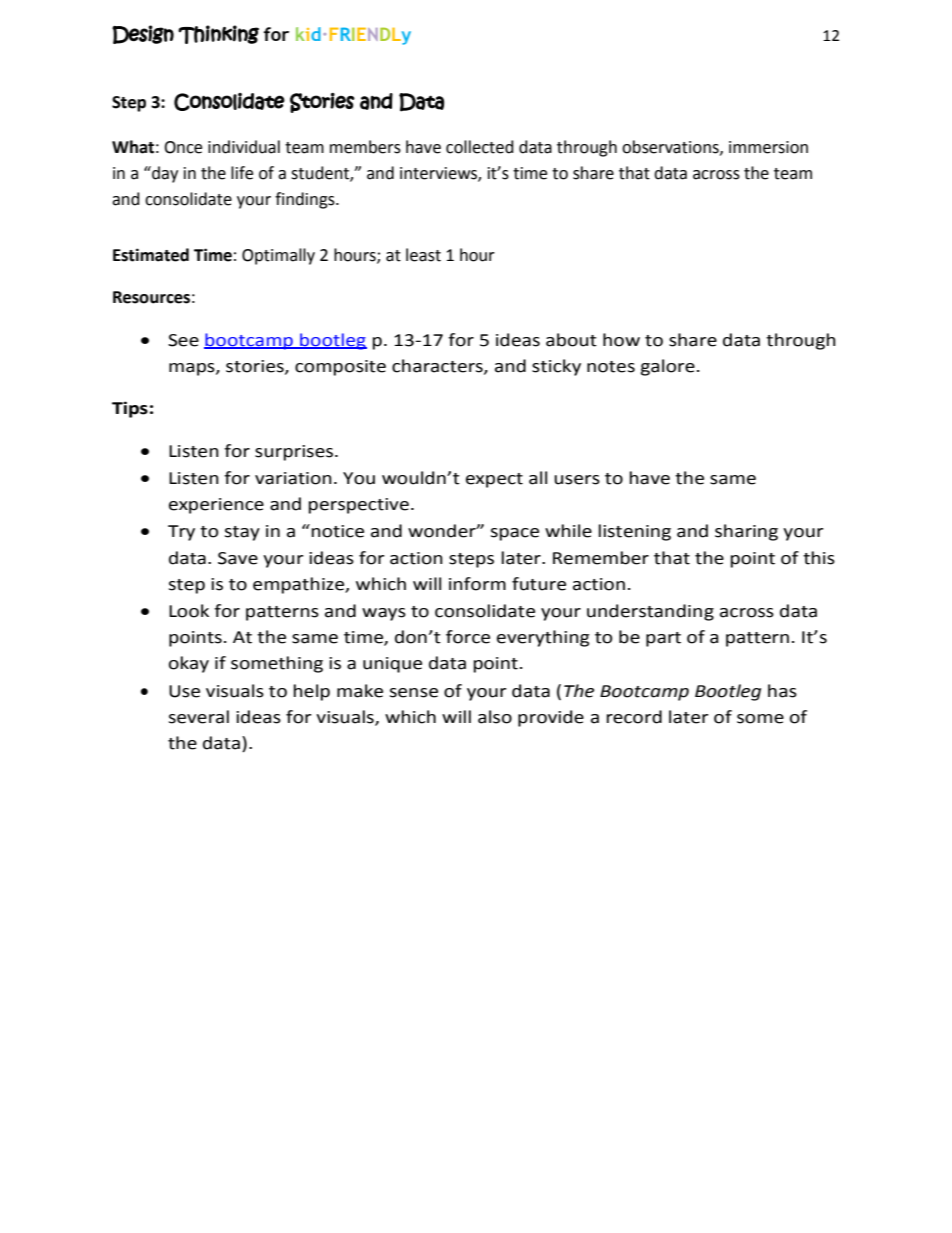  What do you see at coordinates (242, 533) in the document?
I see `stay` at bounding box center [242, 533].
